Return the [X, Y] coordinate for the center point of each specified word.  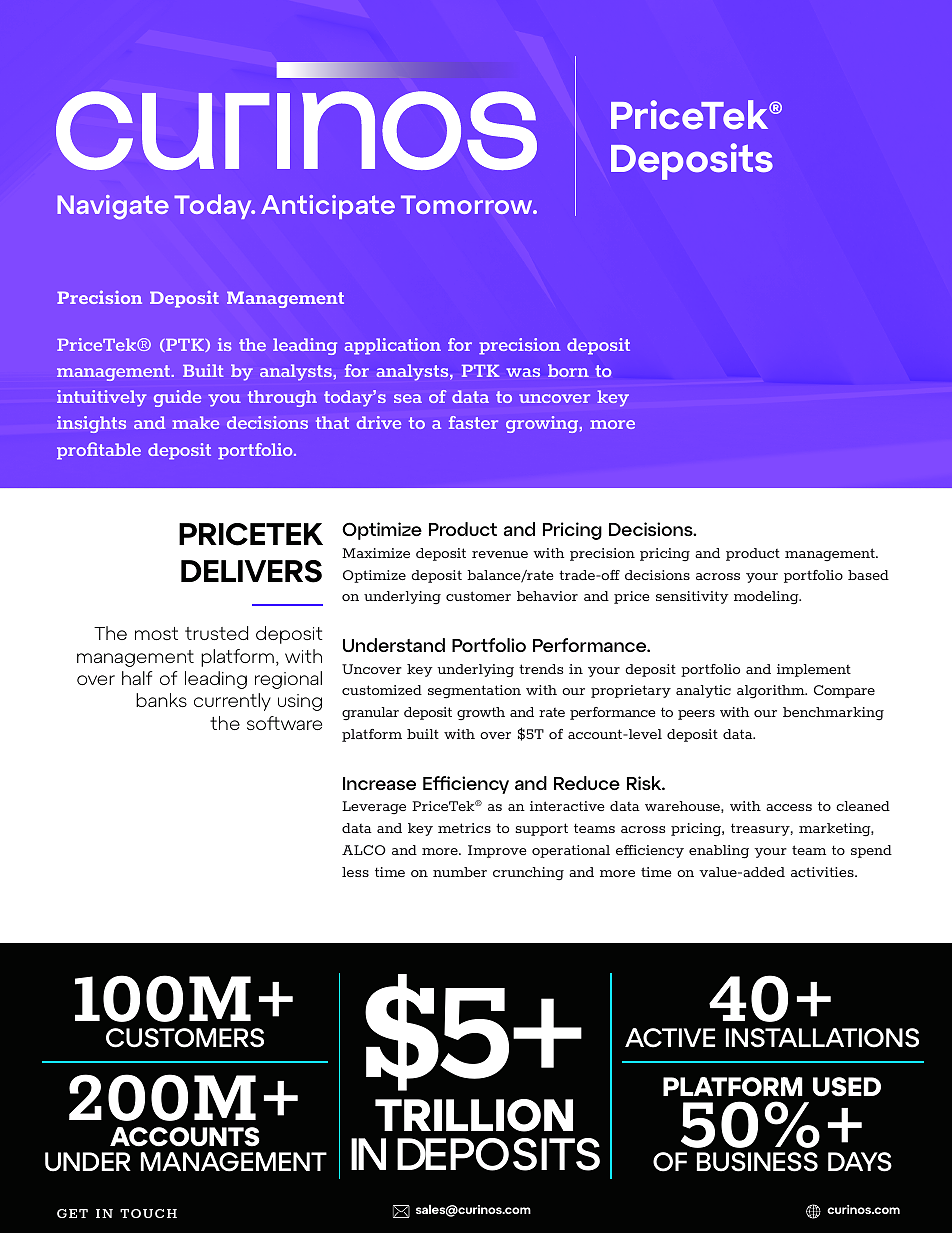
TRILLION [474, 1115]
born [568, 370]
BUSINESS [757, 1162]
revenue [500, 554]
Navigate [113, 207]
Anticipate [328, 207]
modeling [767, 597]
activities [823, 872]
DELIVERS [251, 571]
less [355, 872]
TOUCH [148, 1213]
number [460, 872]
